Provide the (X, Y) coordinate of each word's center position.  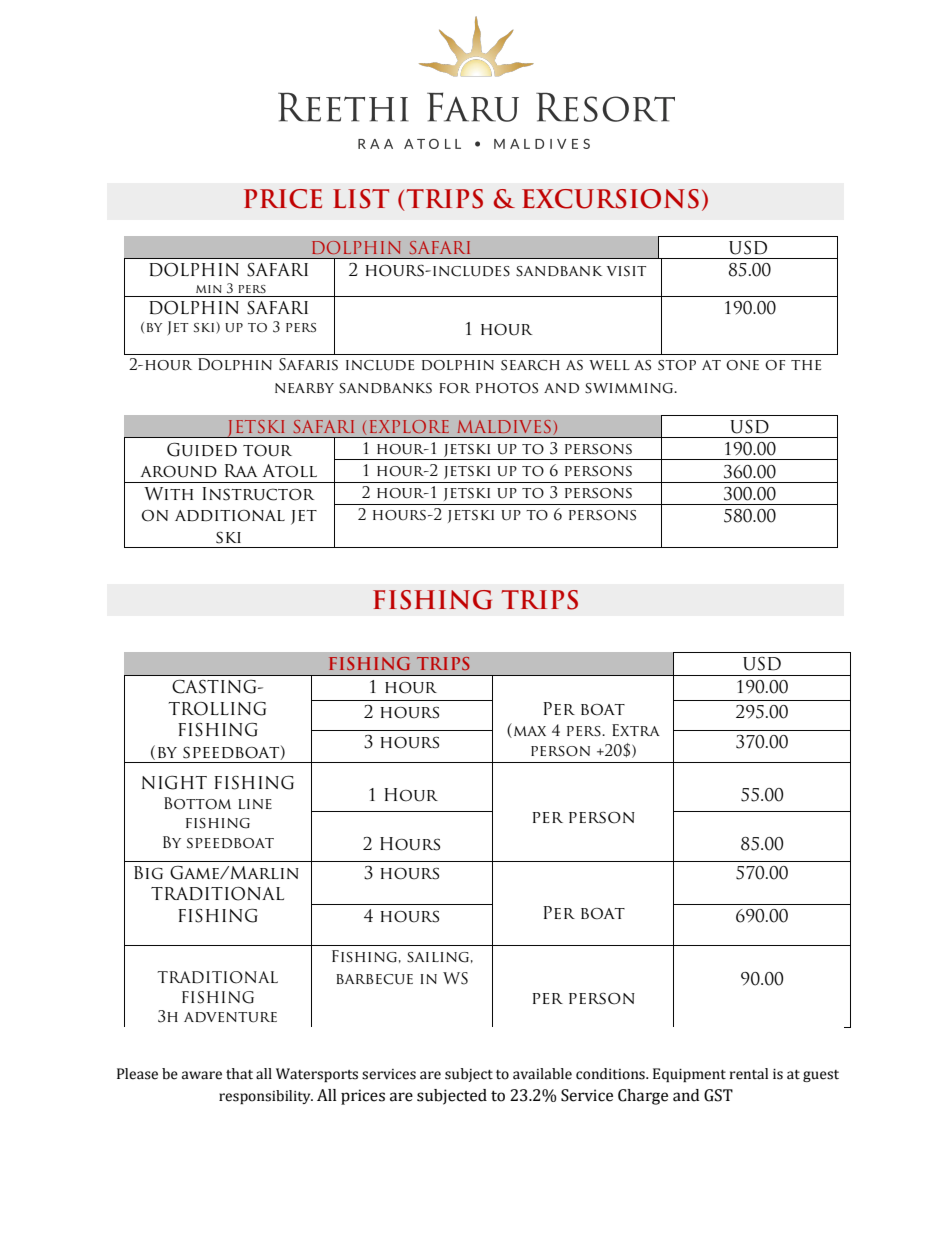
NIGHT (174, 782)
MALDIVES (504, 426)
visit (626, 271)
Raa (241, 470)
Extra (636, 730)
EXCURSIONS (610, 199)
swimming (630, 388)
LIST (361, 199)
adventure (230, 1017)
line (255, 804)
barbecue (374, 979)
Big (148, 873)
